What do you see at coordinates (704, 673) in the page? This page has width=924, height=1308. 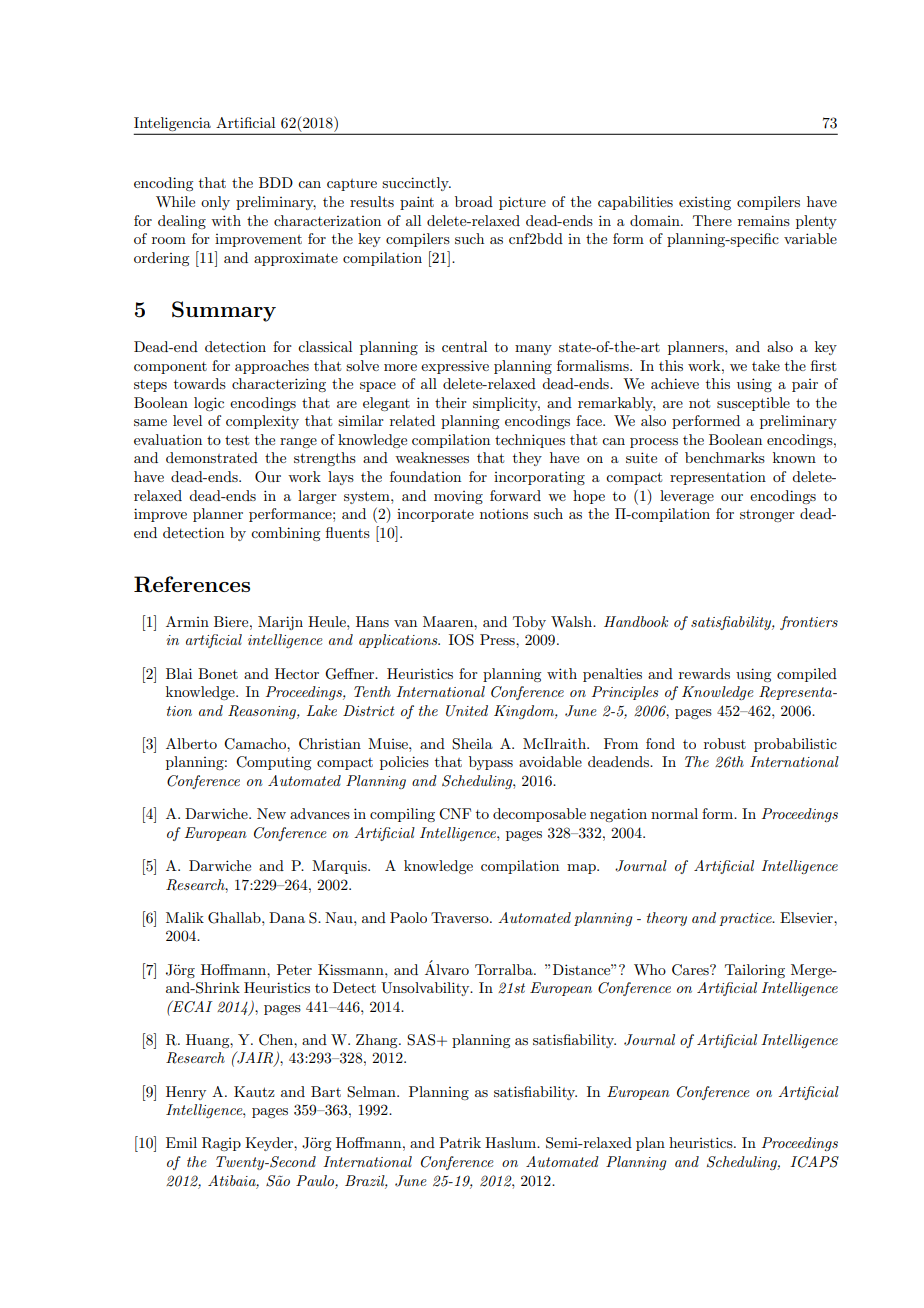 I see `rewards` at bounding box center [704, 673].
